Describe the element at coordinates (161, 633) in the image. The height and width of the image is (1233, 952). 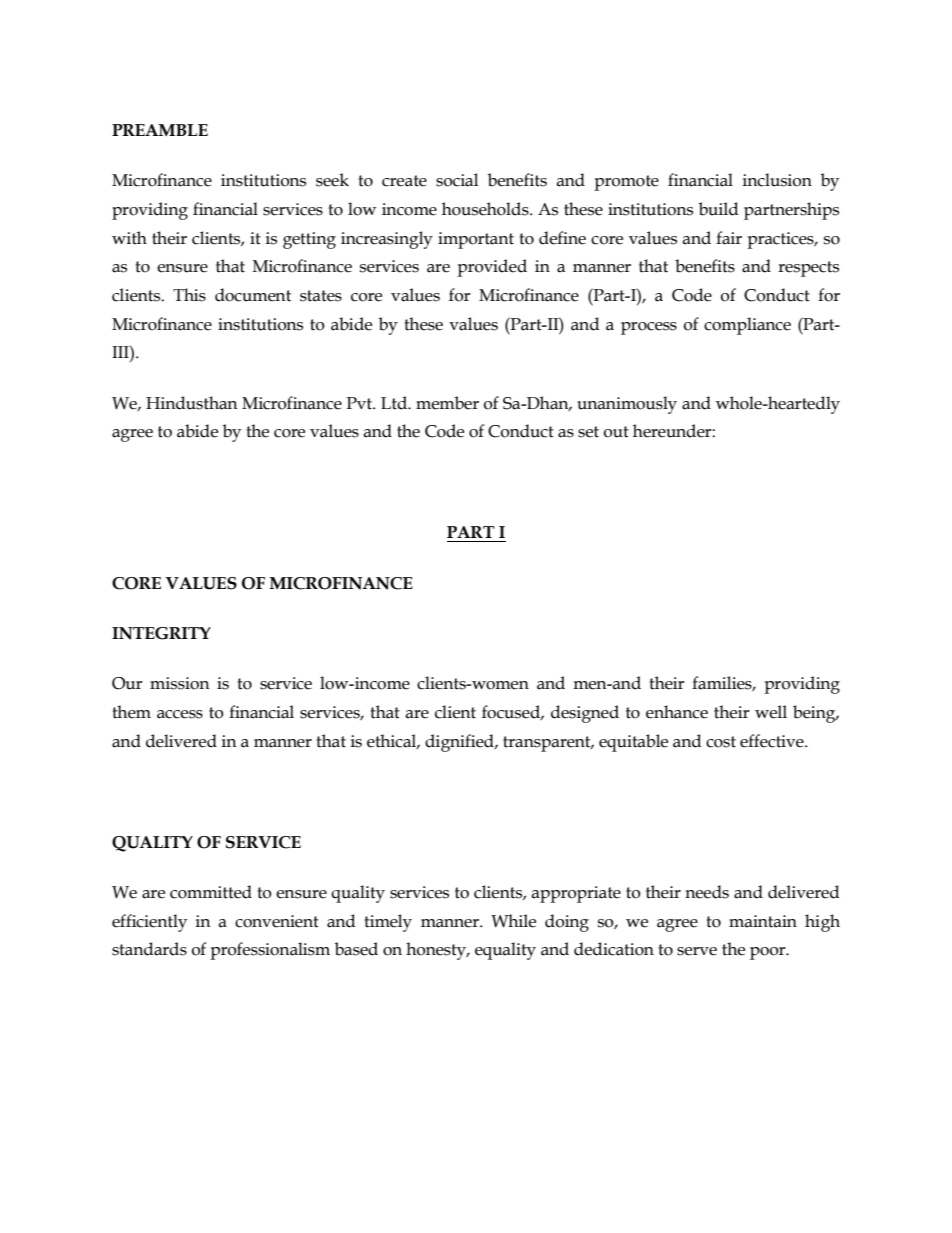
I see `INTEGRITY` at that location.
